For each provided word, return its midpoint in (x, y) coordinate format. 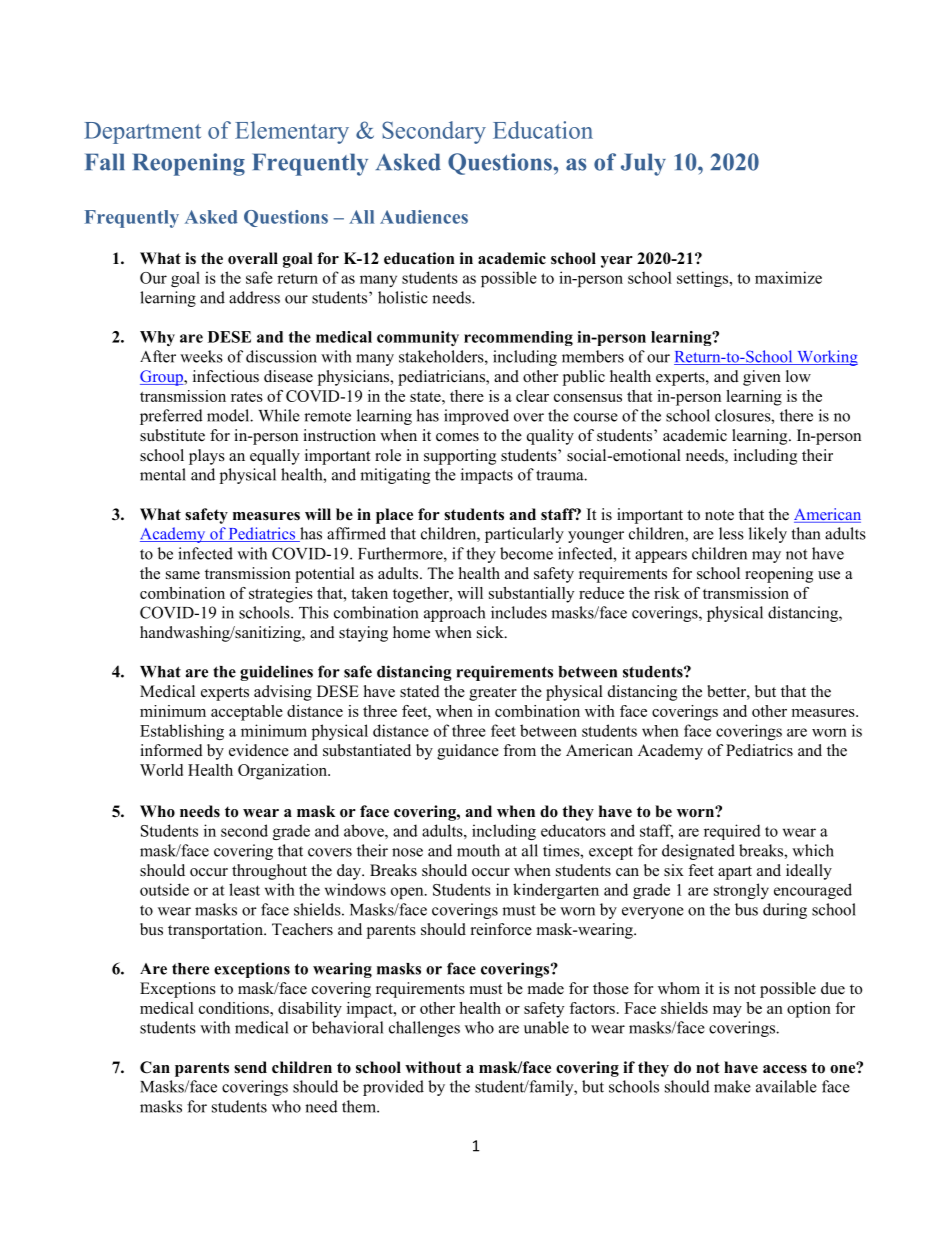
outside (164, 889)
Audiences (424, 217)
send (250, 1067)
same (183, 575)
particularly (524, 535)
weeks (201, 356)
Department (142, 133)
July (643, 164)
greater (493, 694)
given (762, 378)
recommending (518, 338)
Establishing (182, 732)
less (731, 533)
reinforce (501, 929)
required (732, 832)
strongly (741, 891)
